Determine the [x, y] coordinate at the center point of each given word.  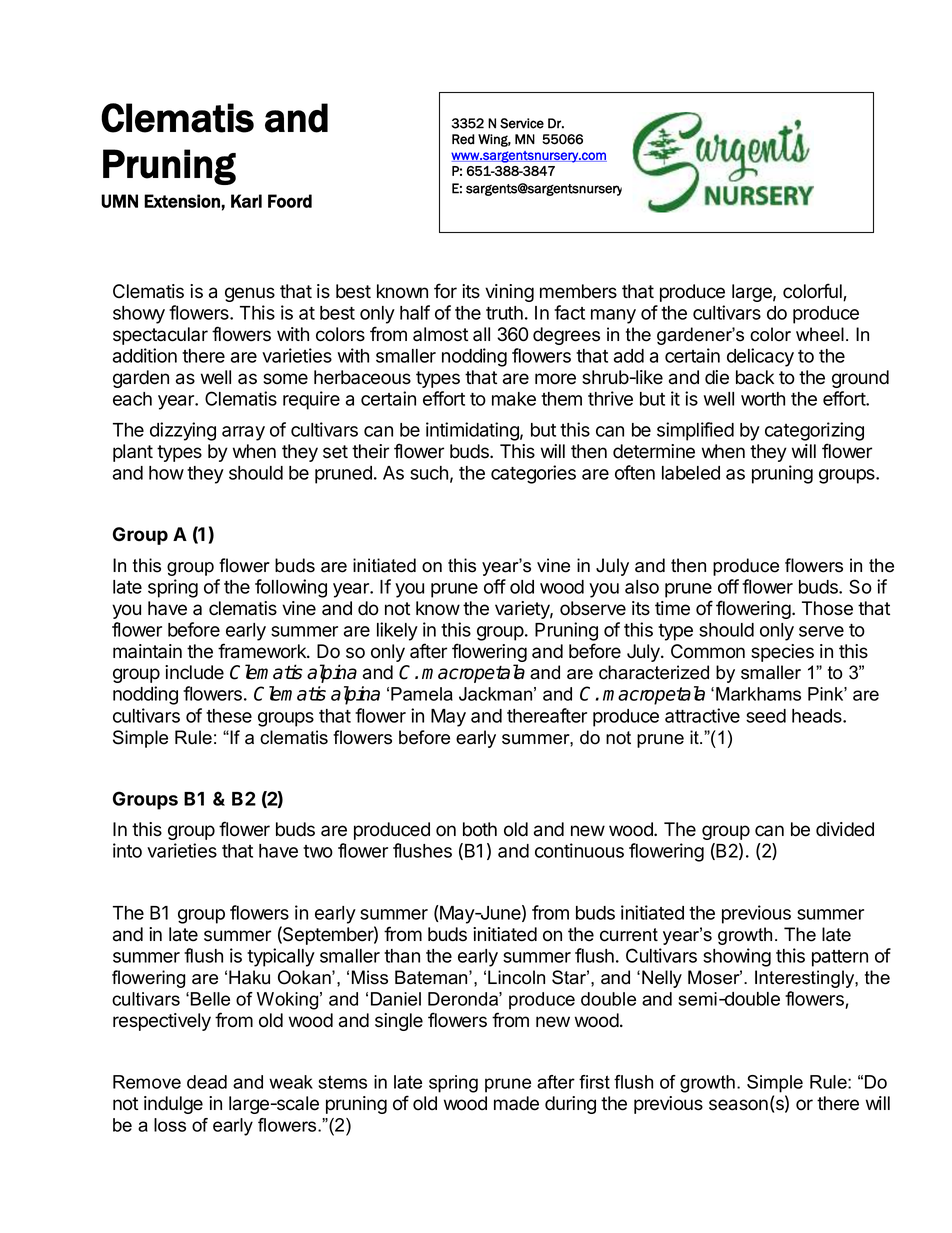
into [127, 850]
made [516, 1103]
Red [463, 139]
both [480, 829]
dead [207, 1082]
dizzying [183, 431]
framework [263, 651]
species [782, 653]
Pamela [422, 694]
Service [522, 123]
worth [763, 399]
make [514, 399]
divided [845, 829]
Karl [246, 201]
